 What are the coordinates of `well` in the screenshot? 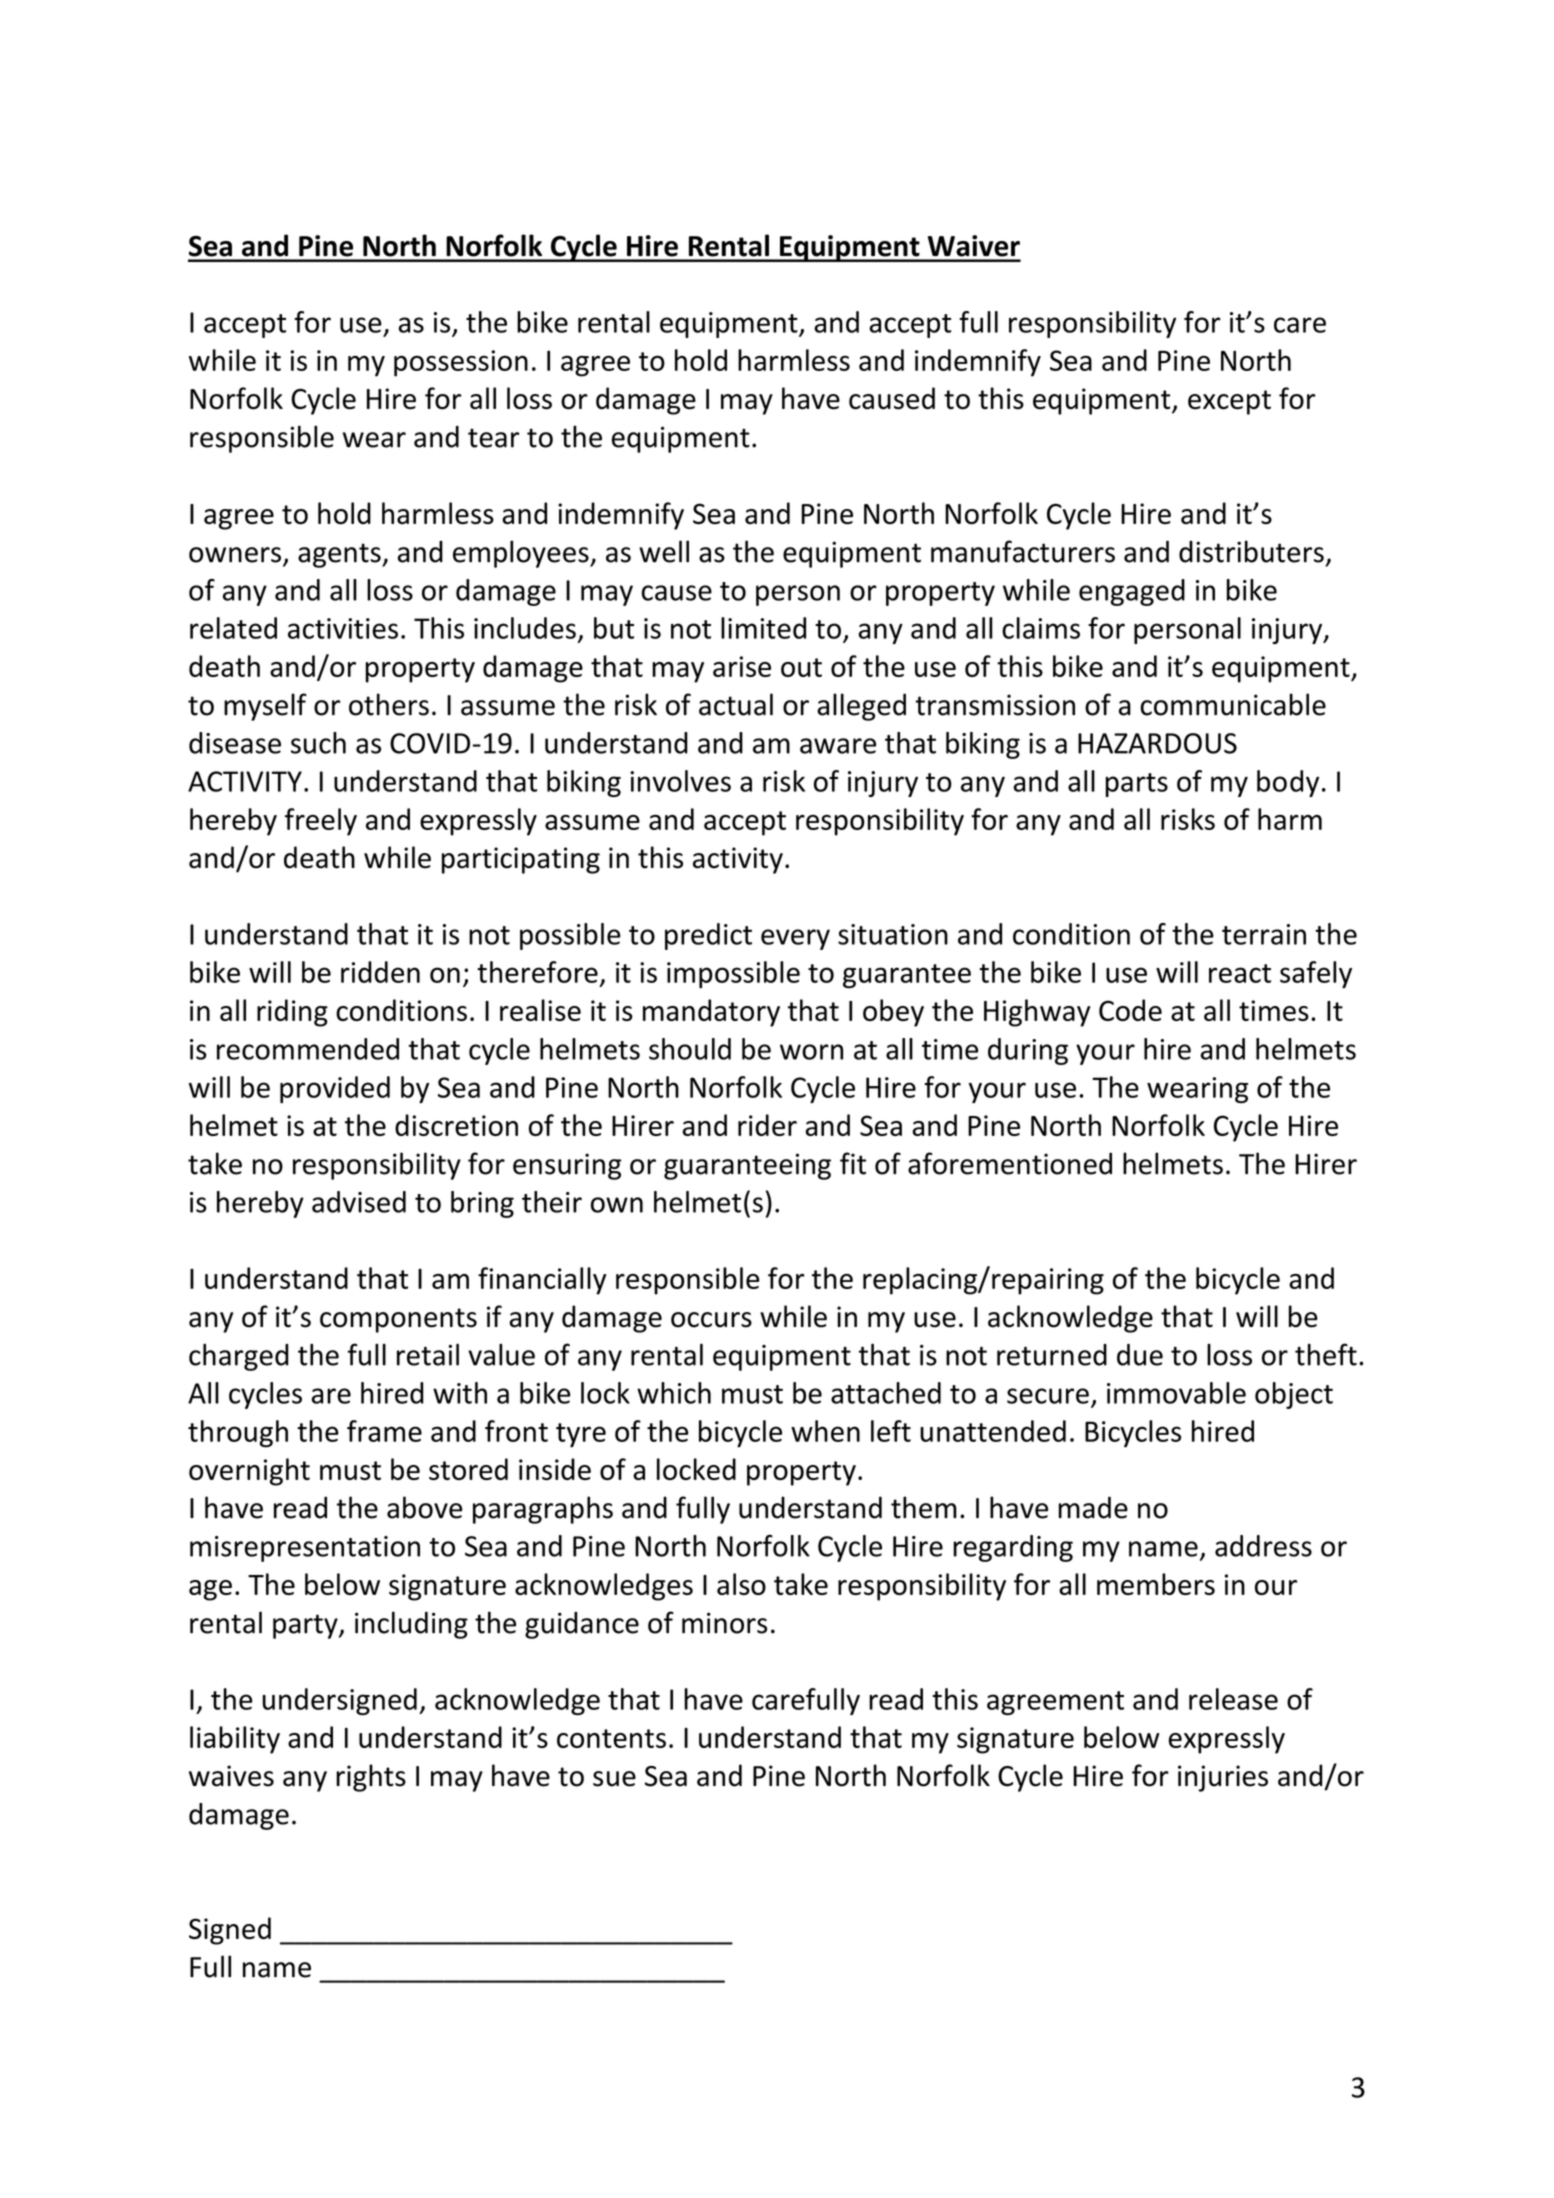 It's located at (664, 551).
